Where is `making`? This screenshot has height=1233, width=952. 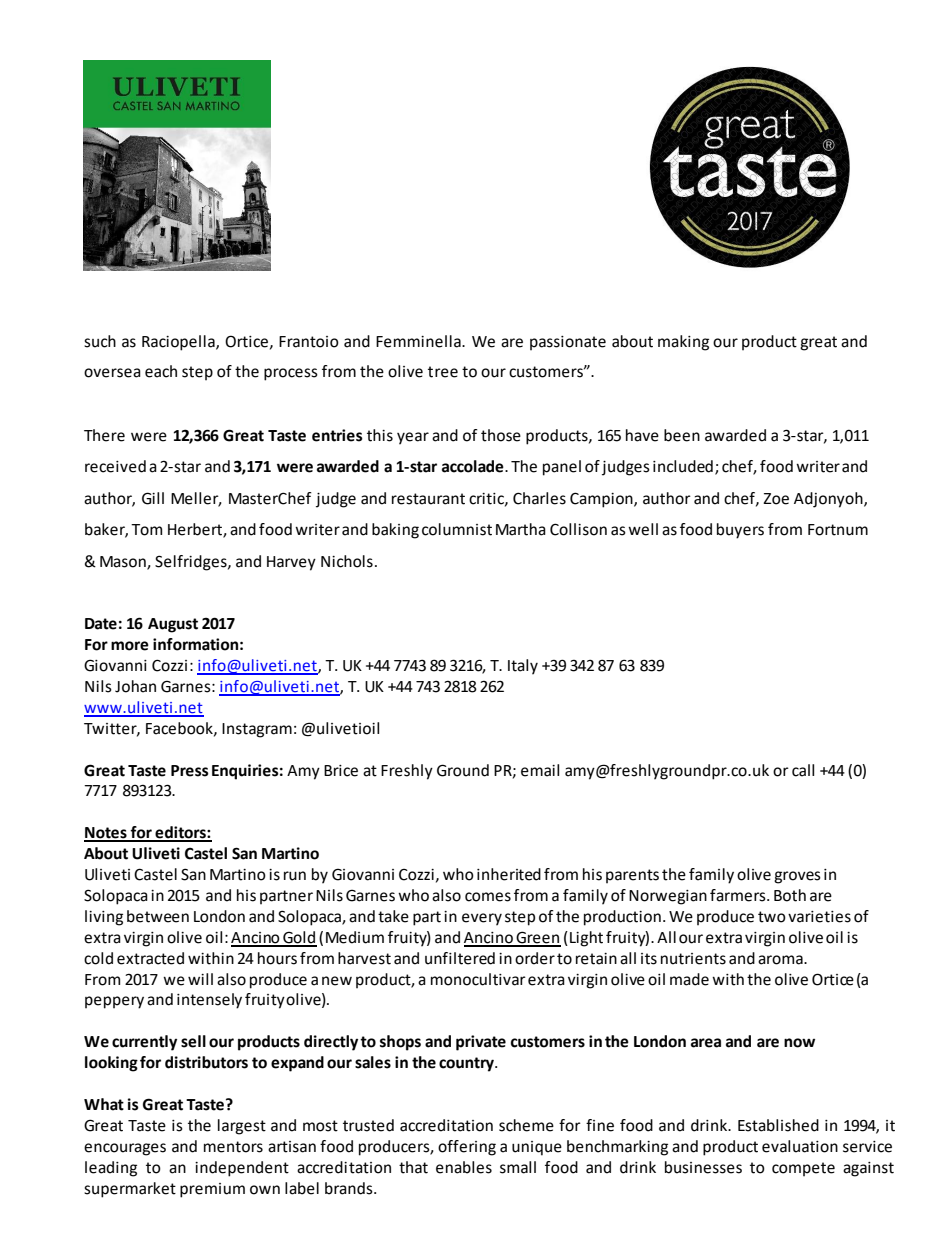
making is located at coordinates (683, 343).
